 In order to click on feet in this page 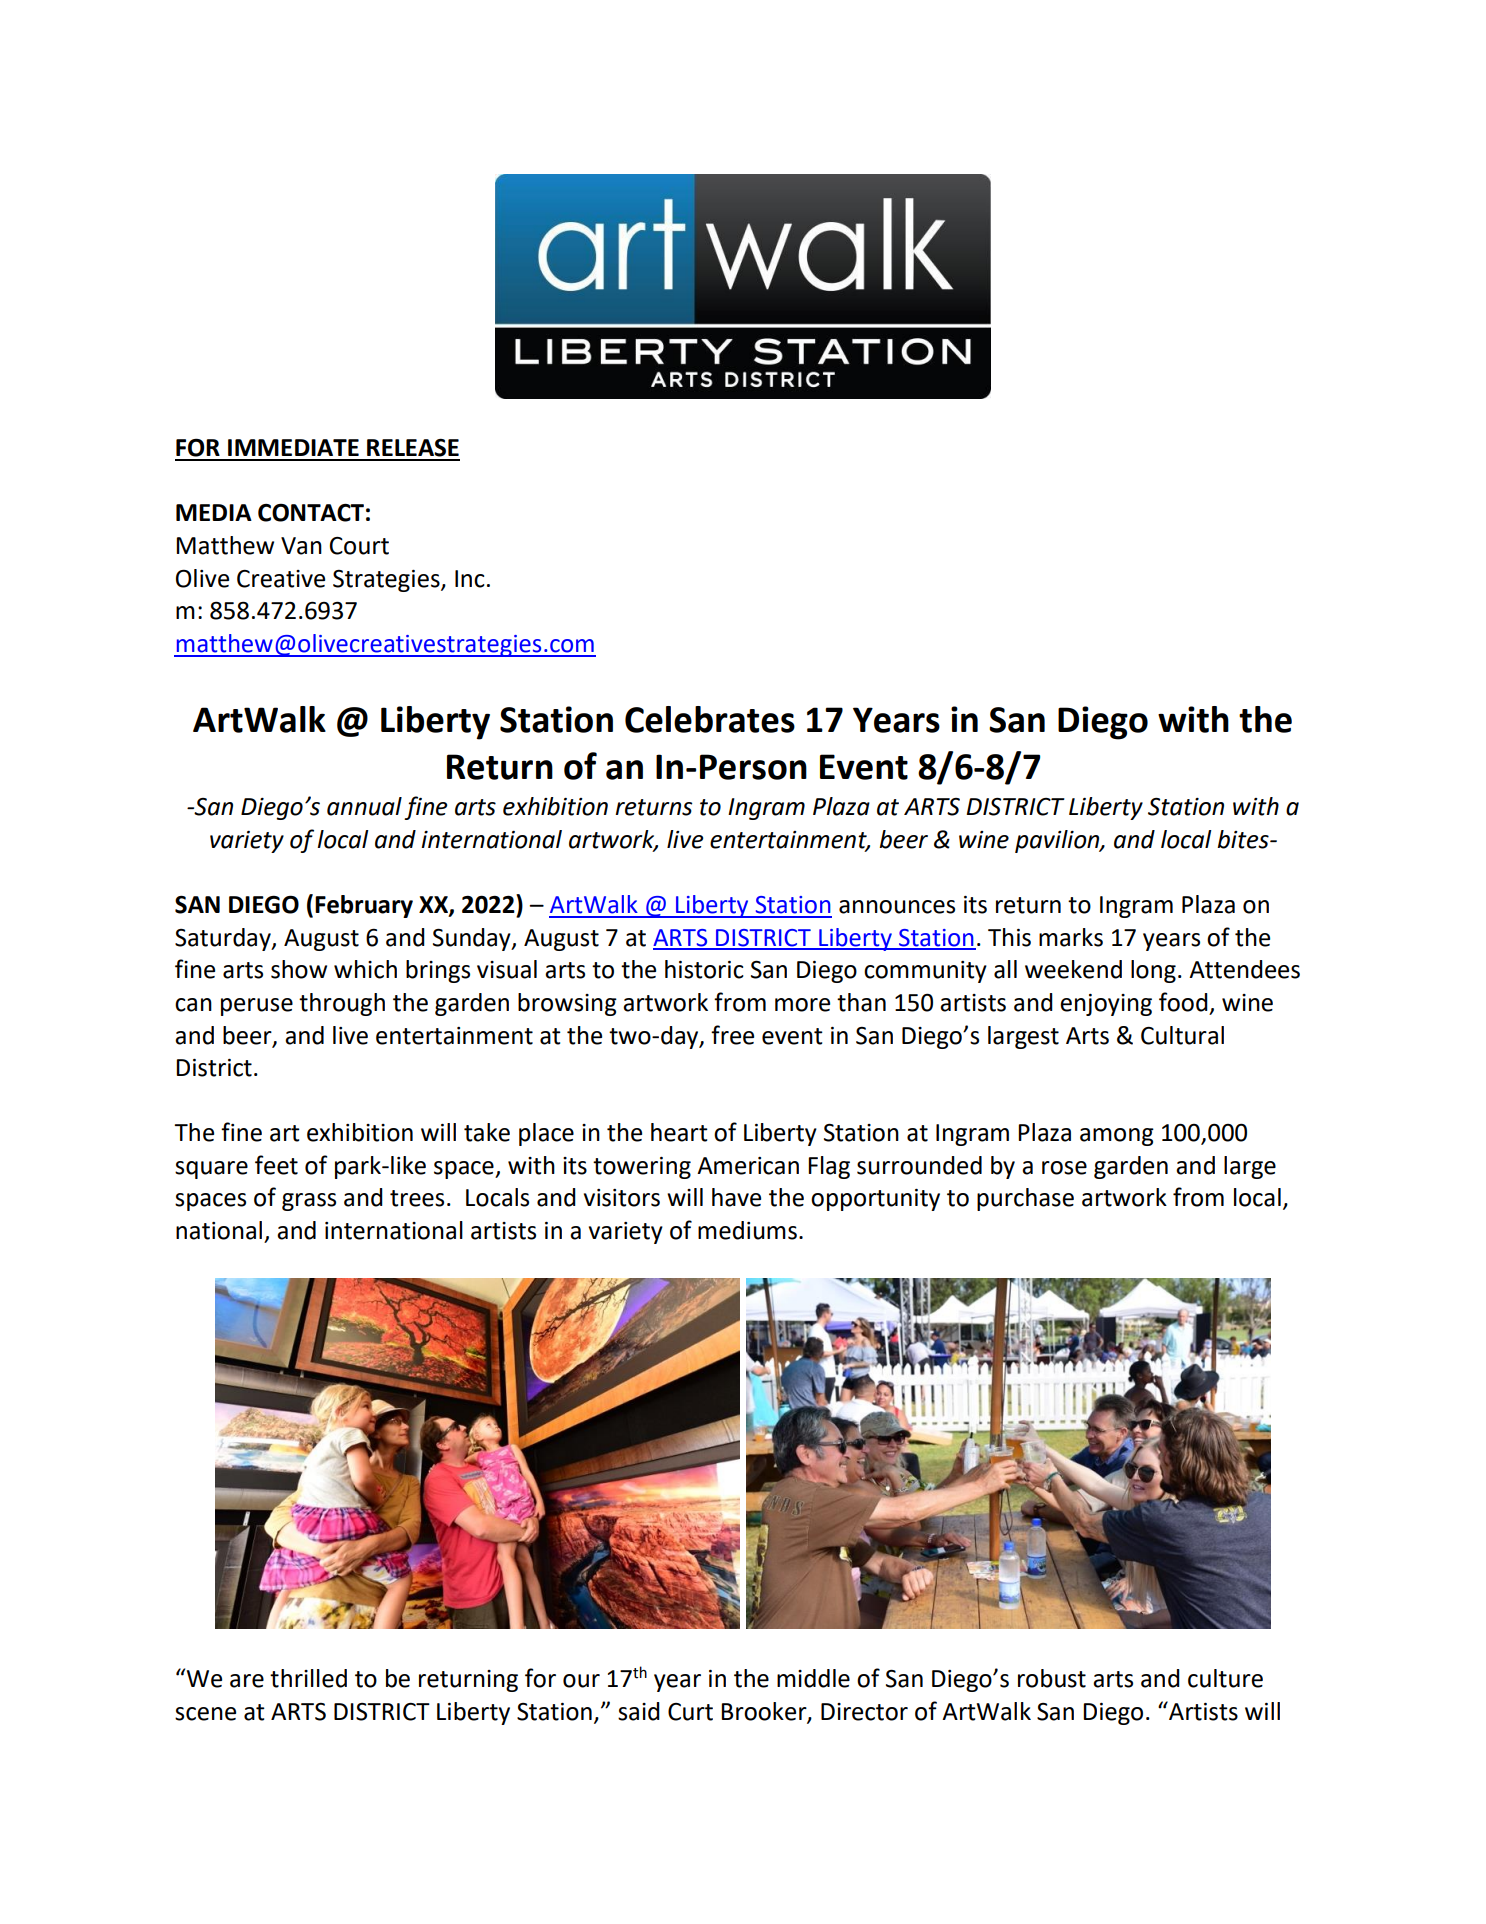, I will do `click(276, 1165)`.
